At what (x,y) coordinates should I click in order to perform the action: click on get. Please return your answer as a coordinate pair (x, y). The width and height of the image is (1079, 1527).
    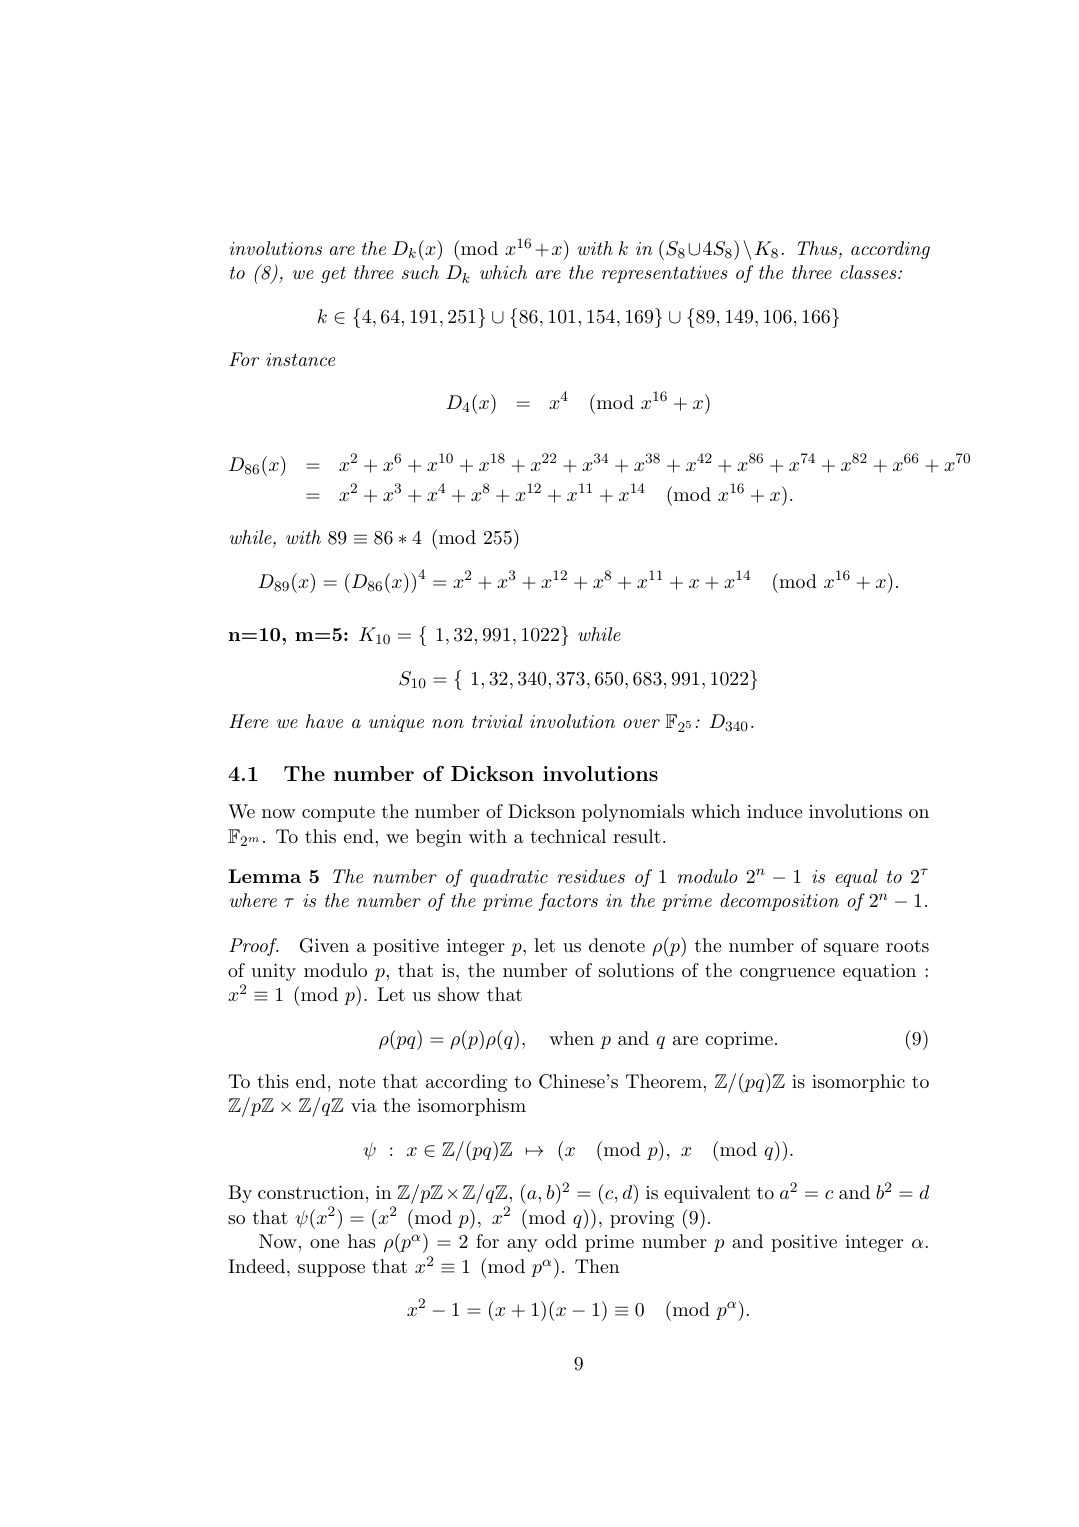
    Looking at the image, I should click on (333, 275).
